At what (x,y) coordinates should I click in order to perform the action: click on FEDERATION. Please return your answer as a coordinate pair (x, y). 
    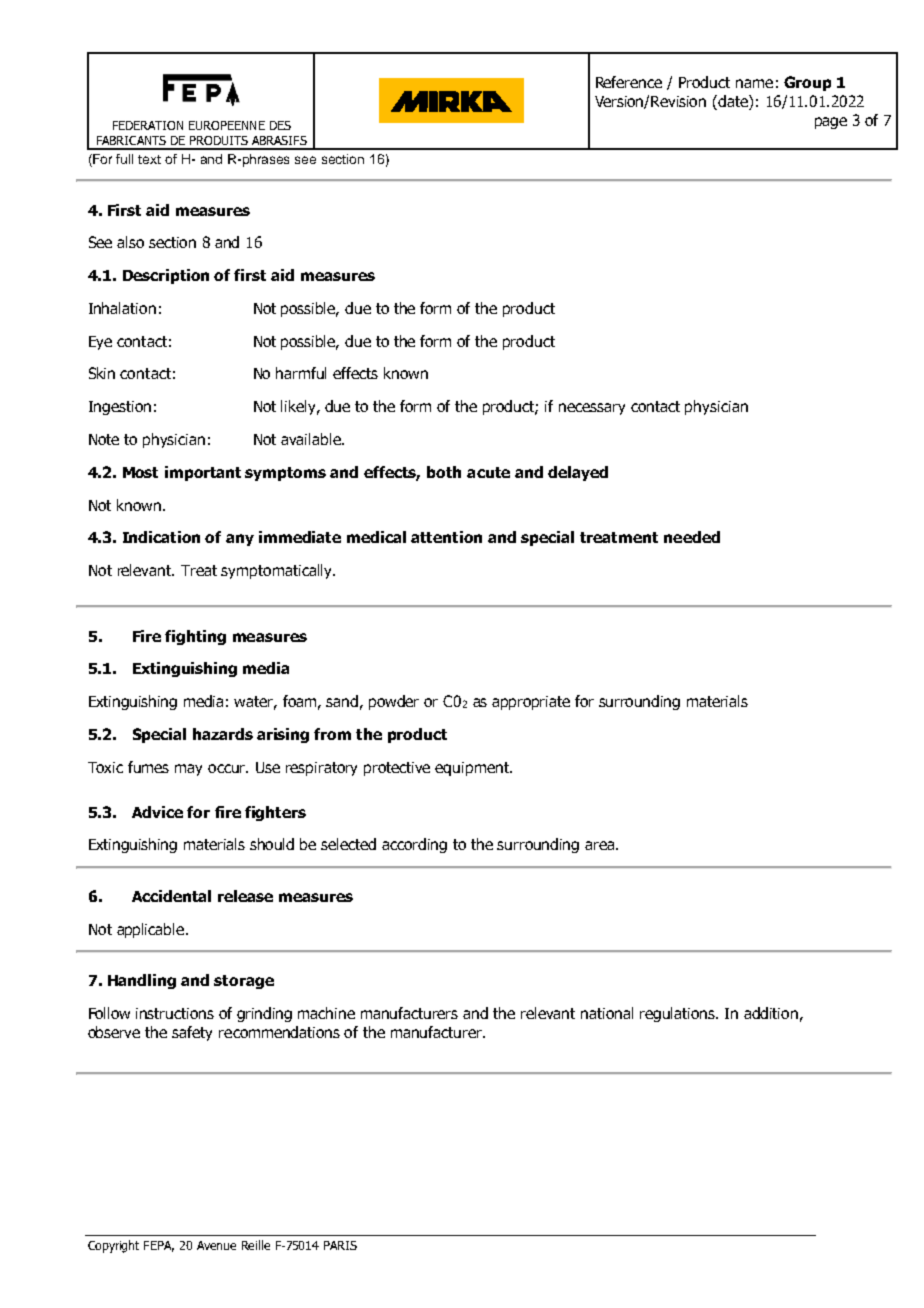
    Looking at the image, I should click on (148, 125).
